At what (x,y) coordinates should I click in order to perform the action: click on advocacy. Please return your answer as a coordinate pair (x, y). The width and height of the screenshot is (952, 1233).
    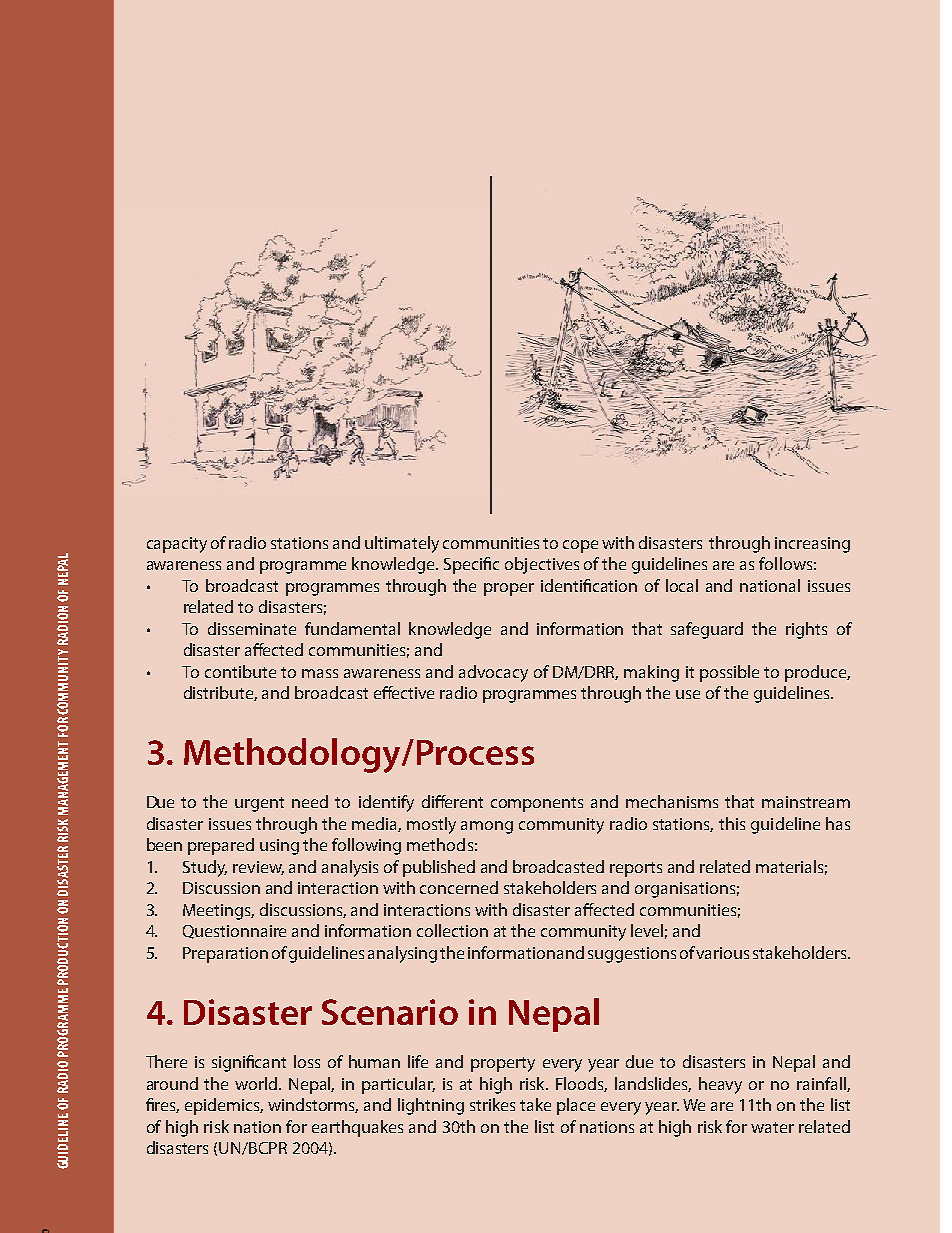
    Looking at the image, I should click on (493, 673).
